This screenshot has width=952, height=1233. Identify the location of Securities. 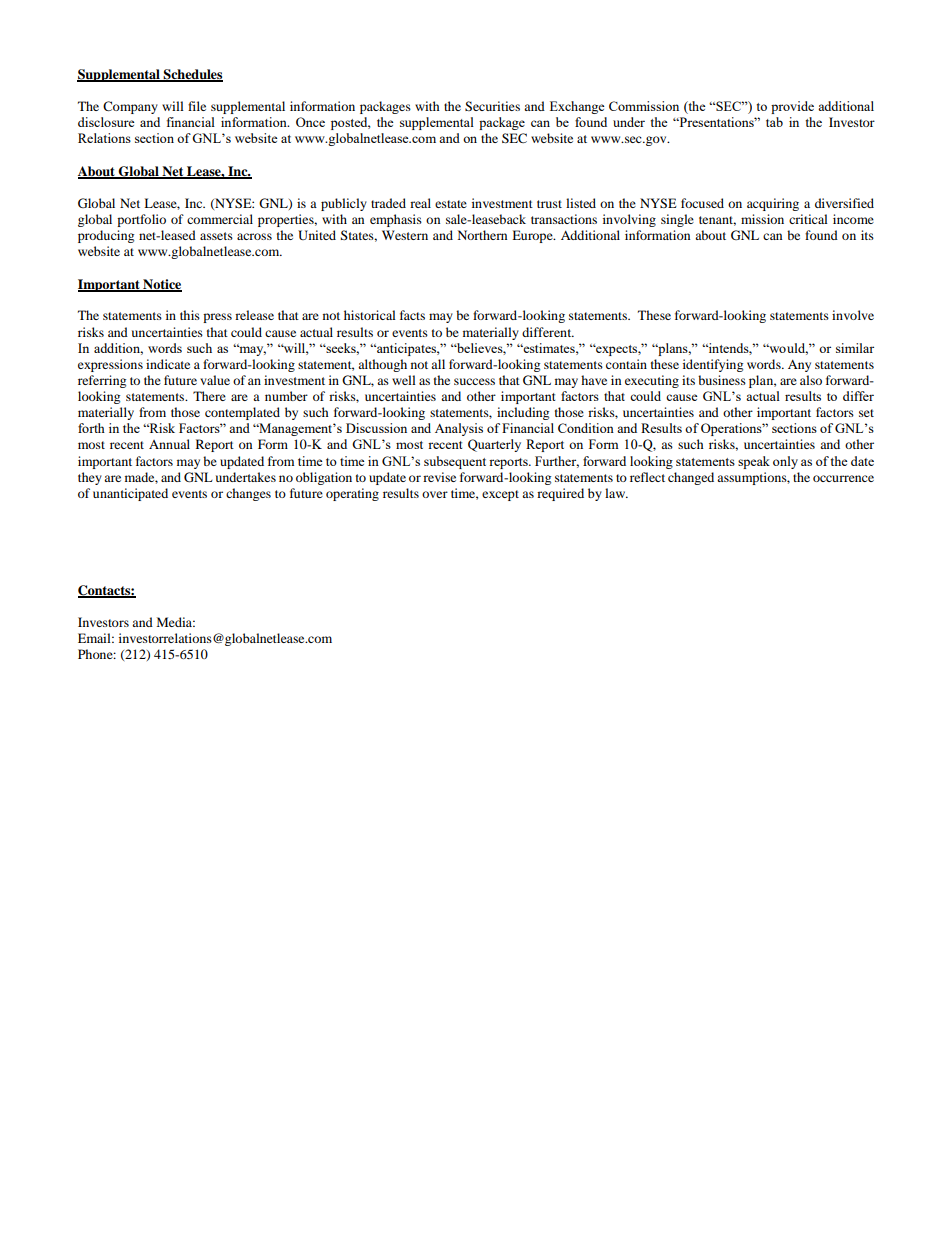
(492, 106).
